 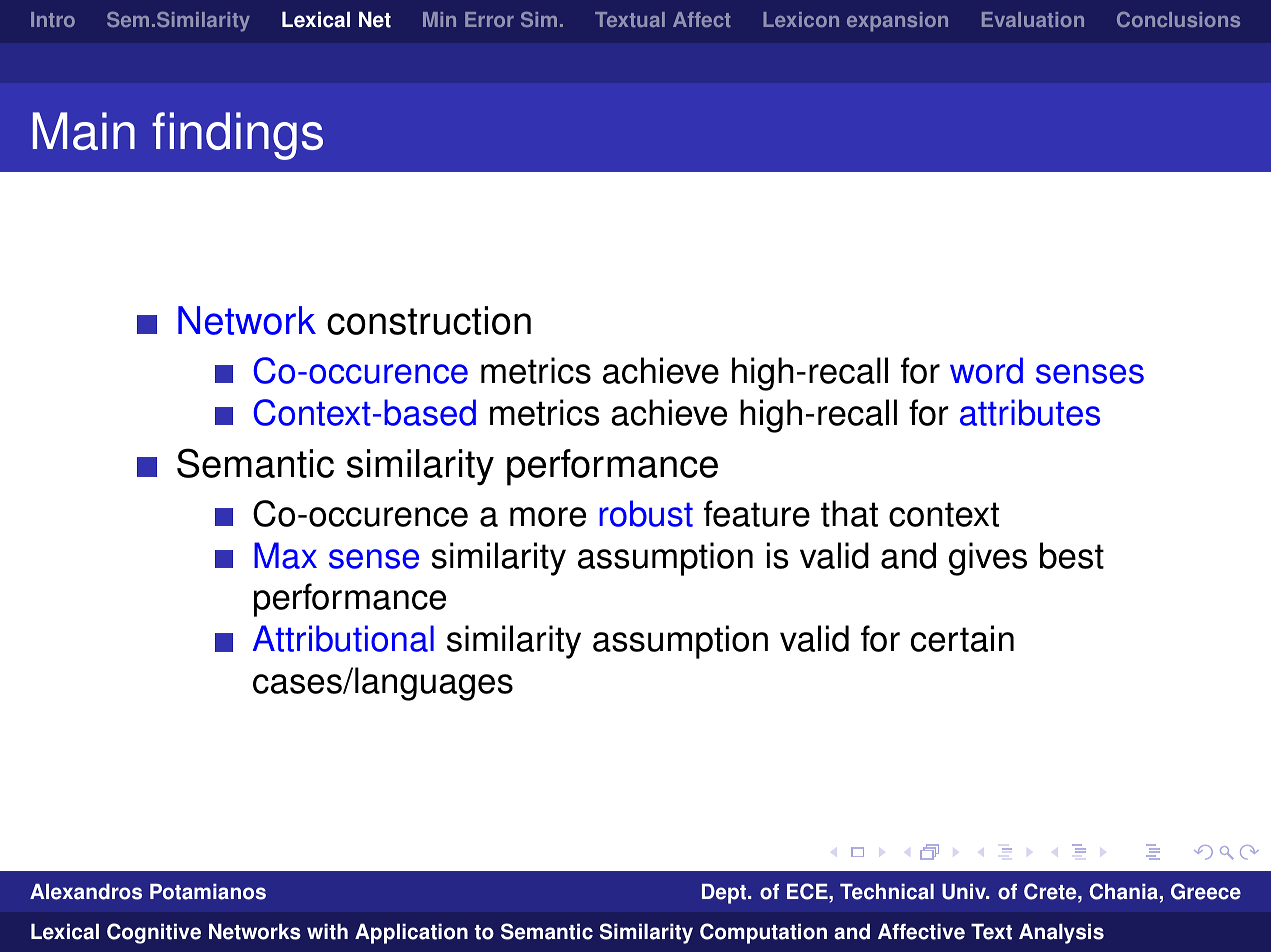 I want to click on Analysis, so click(x=1061, y=933).
